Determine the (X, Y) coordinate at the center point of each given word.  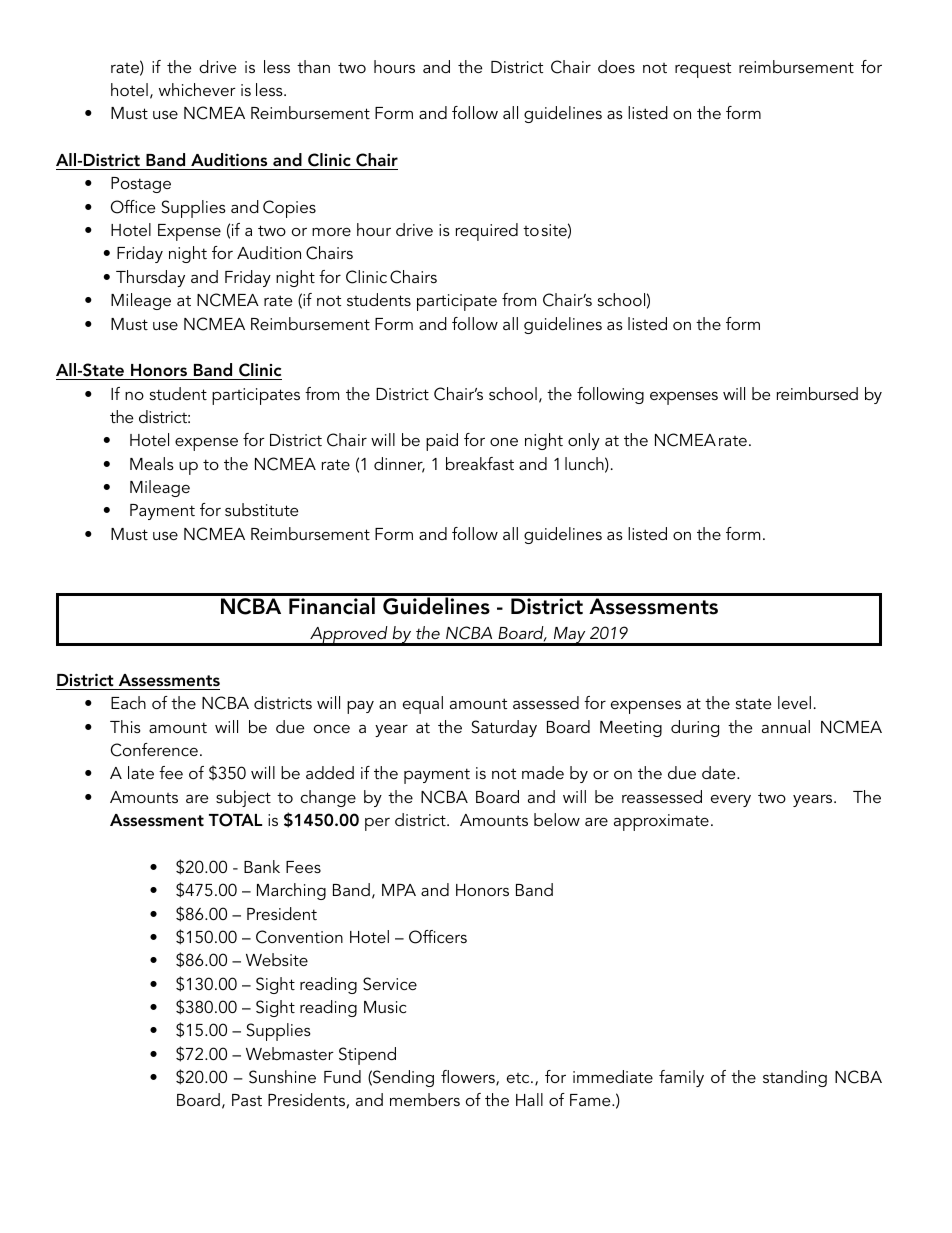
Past (247, 1100)
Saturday (504, 728)
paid (442, 442)
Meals (152, 463)
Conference (154, 750)
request (703, 70)
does (616, 66)
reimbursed (817, 393)
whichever (197, 89)
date (720, 772)
